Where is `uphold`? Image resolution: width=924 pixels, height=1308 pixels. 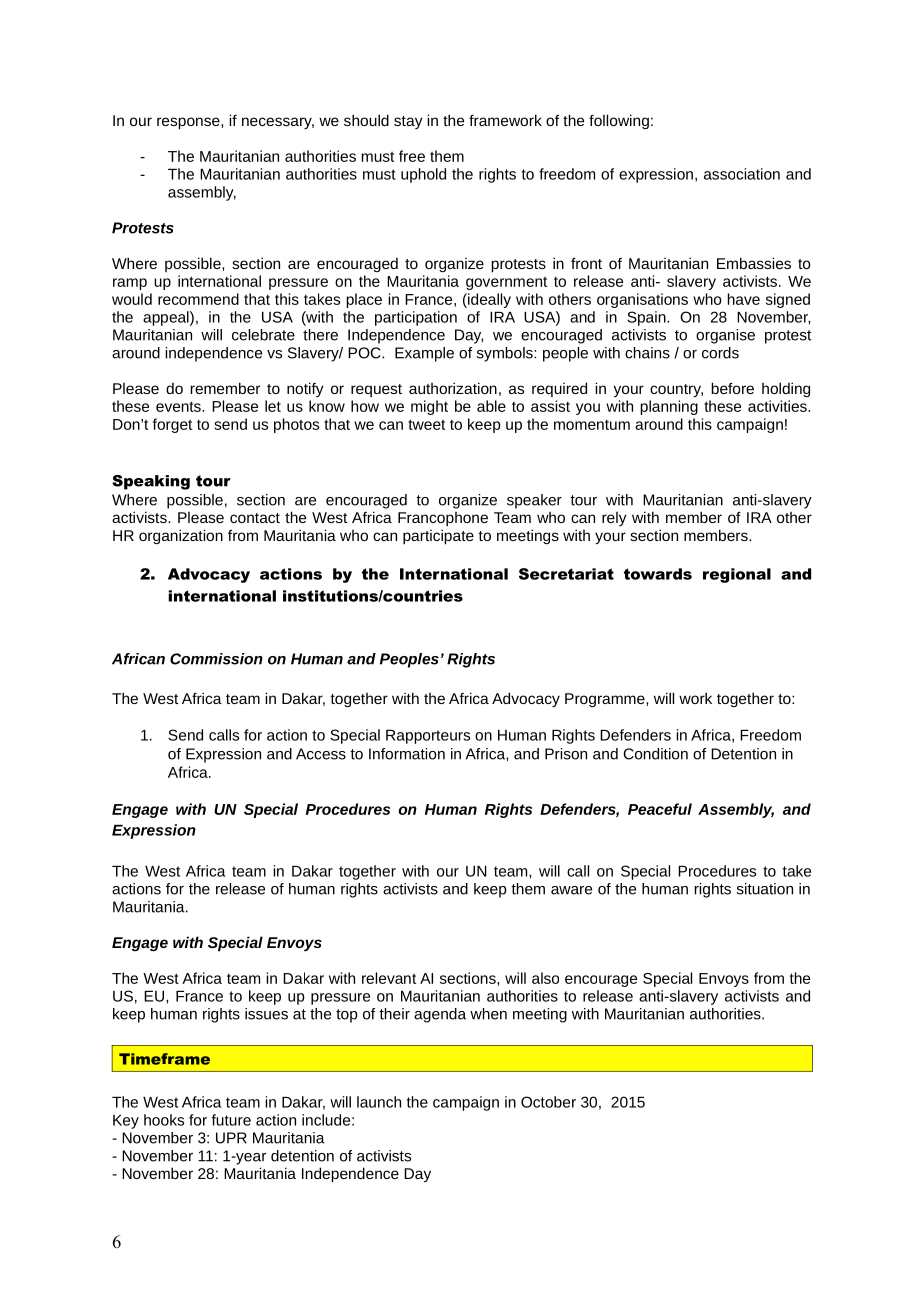 uphold is located at coordinates (423, 175).
